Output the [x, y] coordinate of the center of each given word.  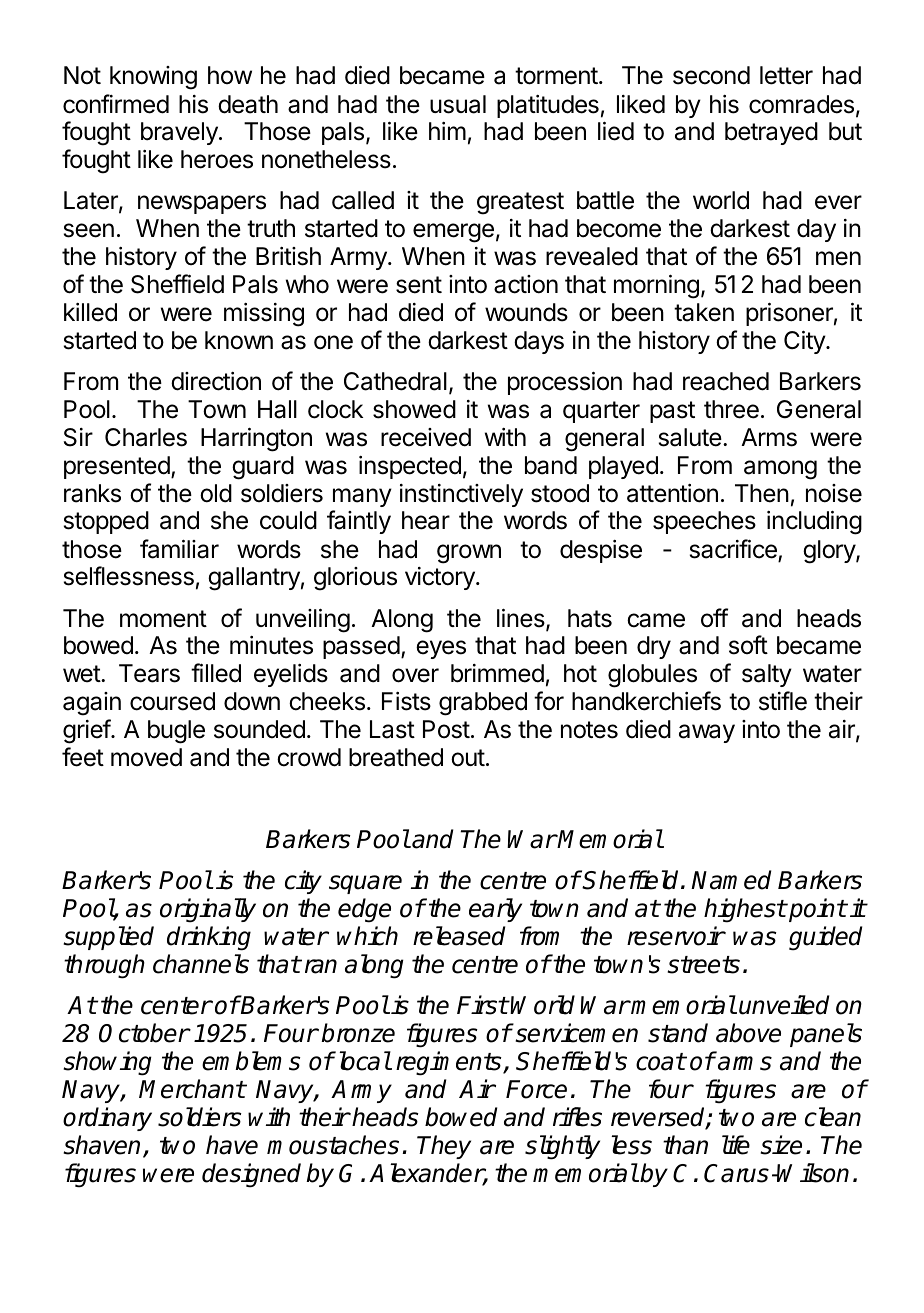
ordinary [107, 1119]
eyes [441, 649]
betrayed [771, 133]
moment [163, 619]
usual [458, 104]
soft [748, 645]
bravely [180, 133]
